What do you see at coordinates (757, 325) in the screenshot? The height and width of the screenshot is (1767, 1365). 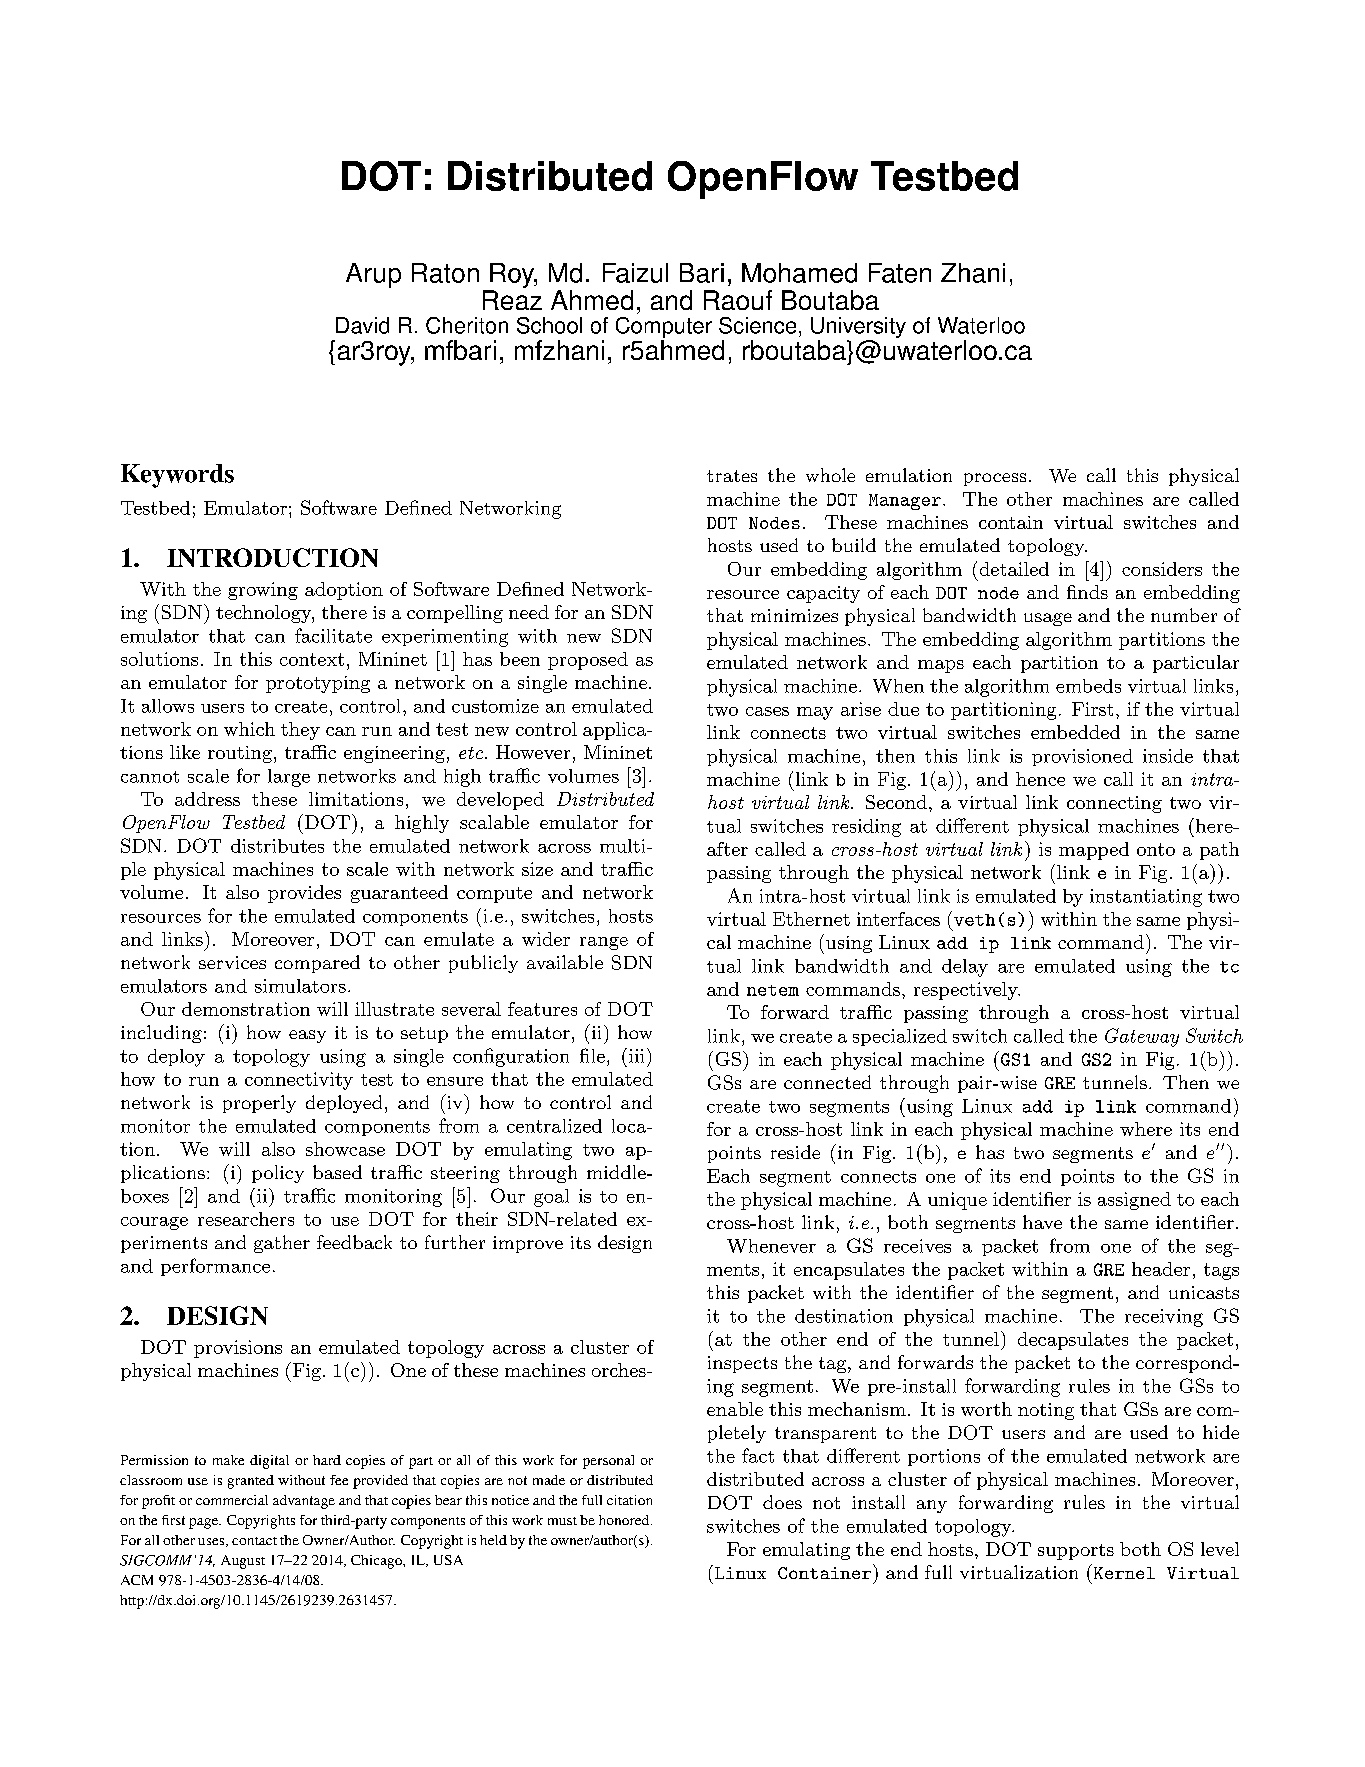 I see `Science` at bounding box center [757, 325].
